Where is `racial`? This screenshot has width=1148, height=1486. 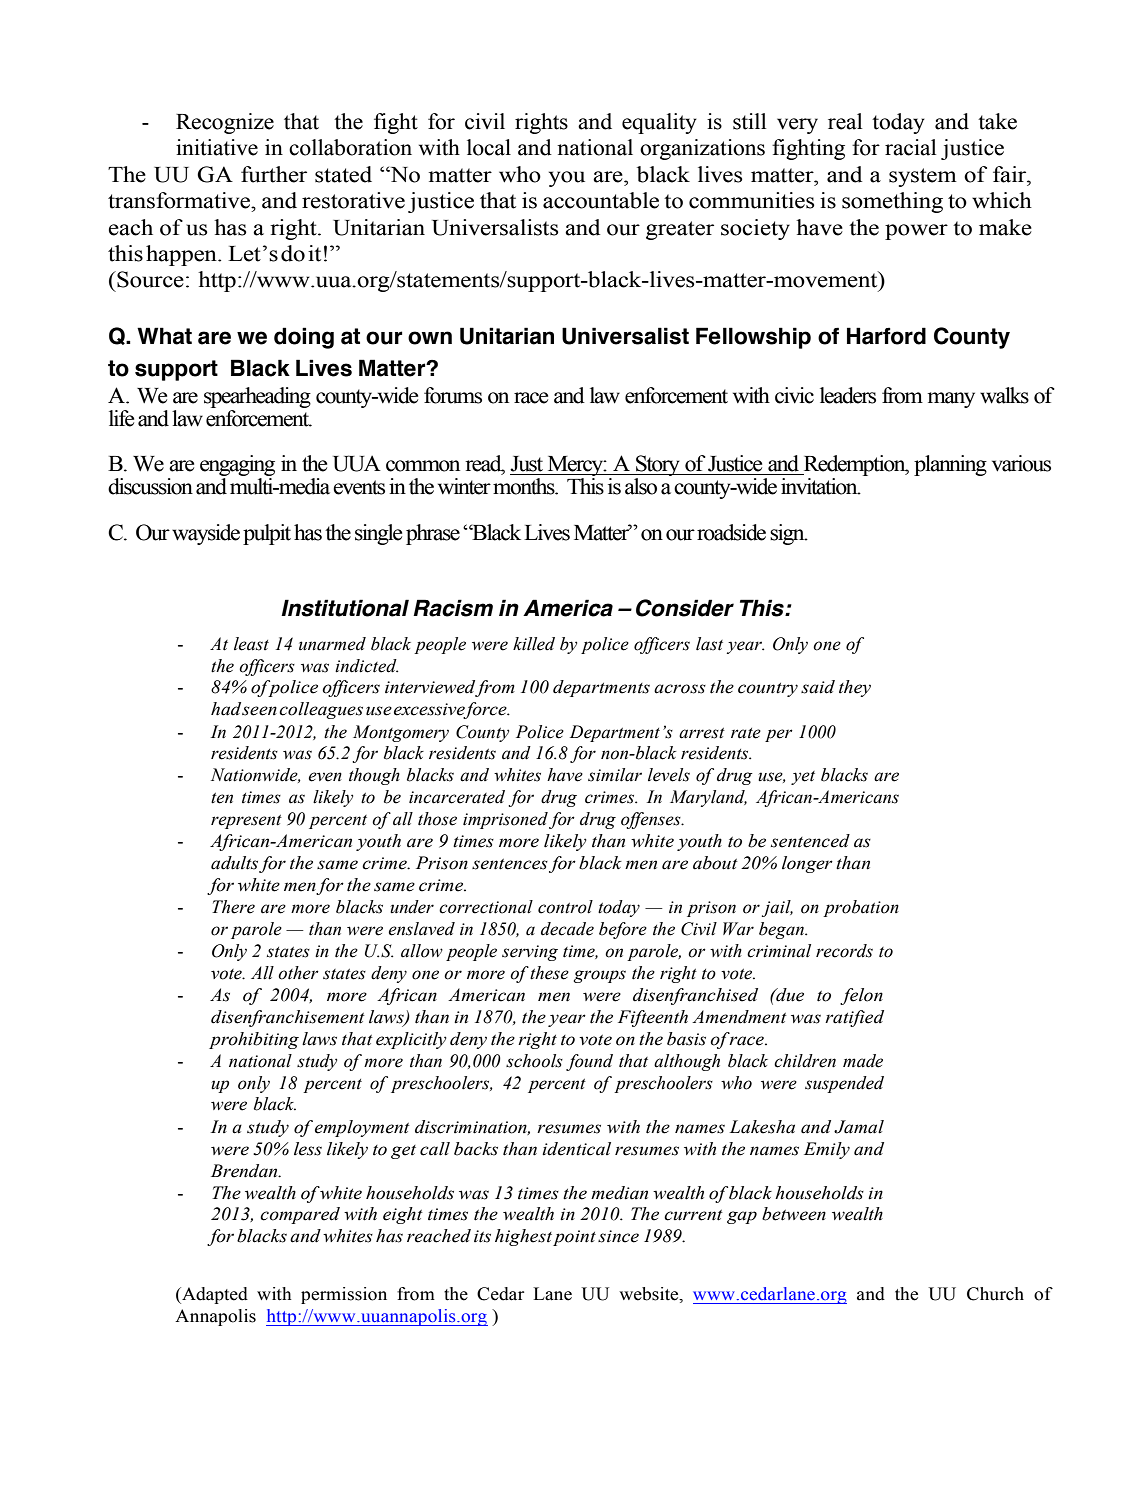
racial is located at coordinates (910, 147).
